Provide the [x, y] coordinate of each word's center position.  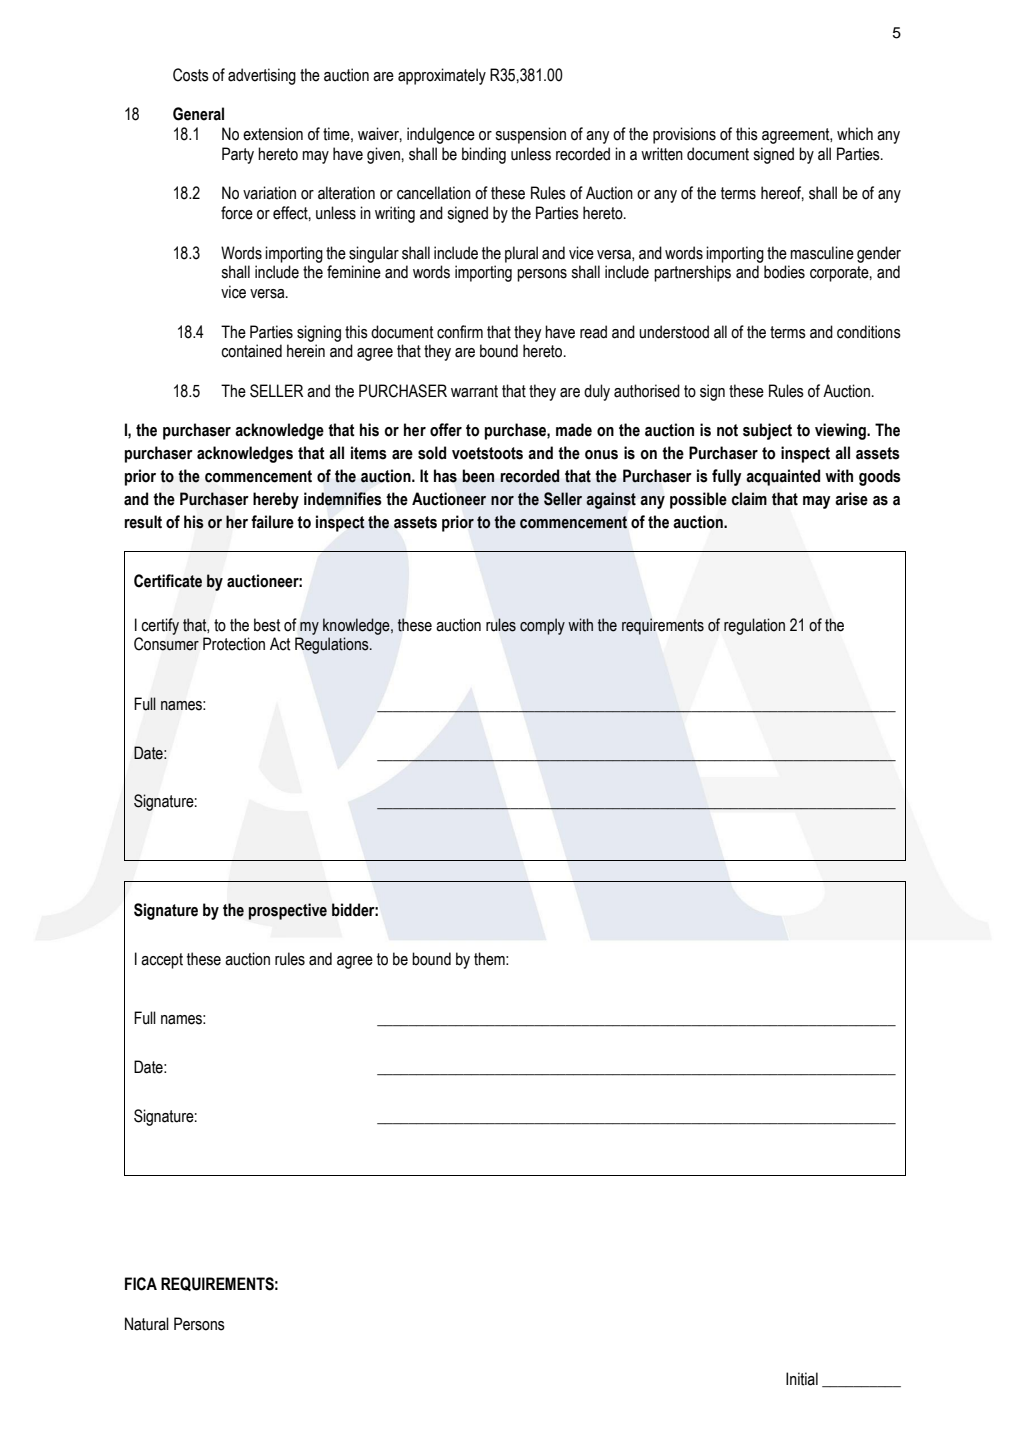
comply [542, 626]
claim [749, 499]
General [198, 114]
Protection [234, 644]
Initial [802, 1379]
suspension [530, 135]
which [855, 134]
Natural [147, 1324]
